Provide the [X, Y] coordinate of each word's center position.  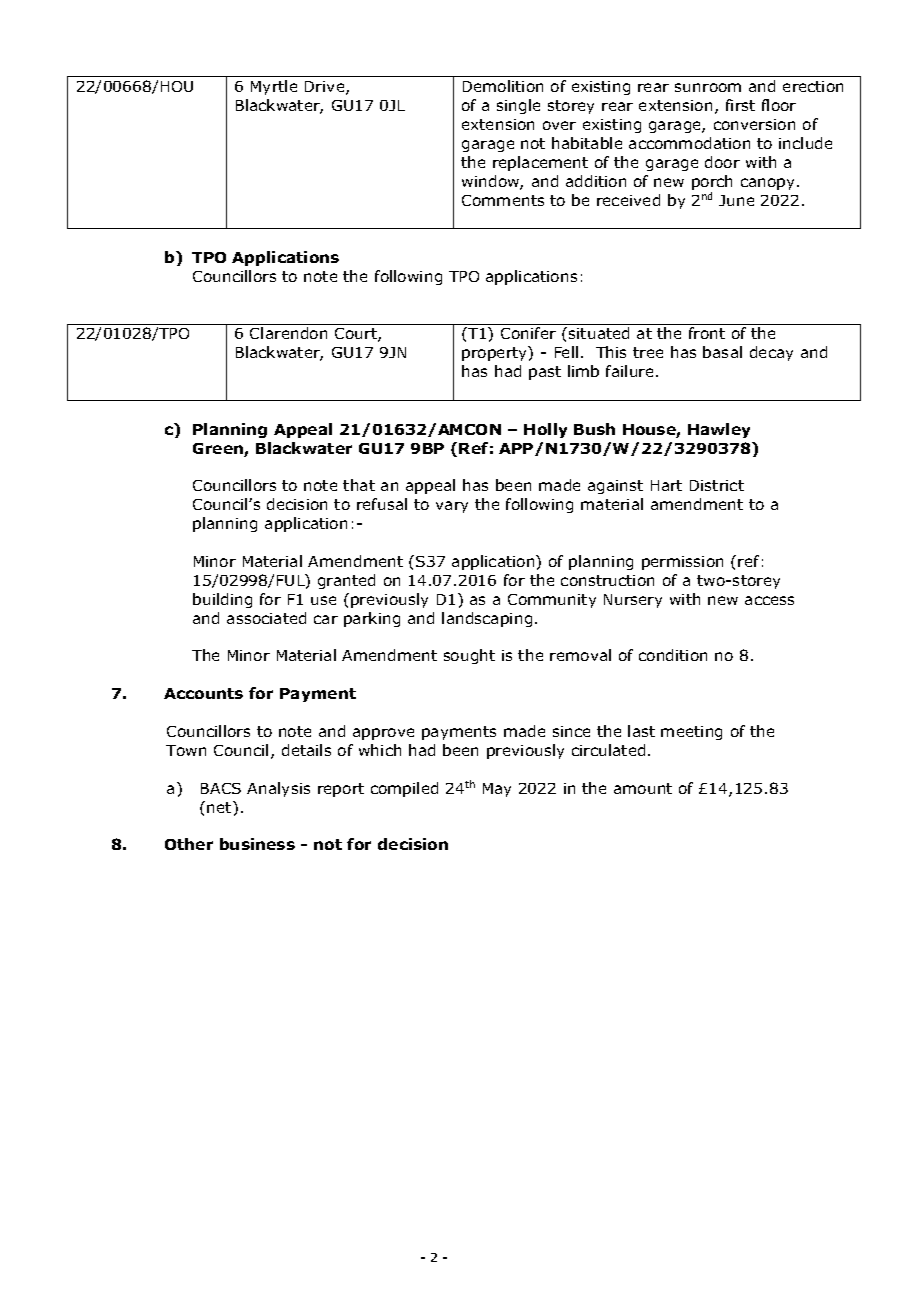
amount [643, 788]
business [257, 844]
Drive [326, 88]
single [518, 106]
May [497, 790]
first [740, 105]
